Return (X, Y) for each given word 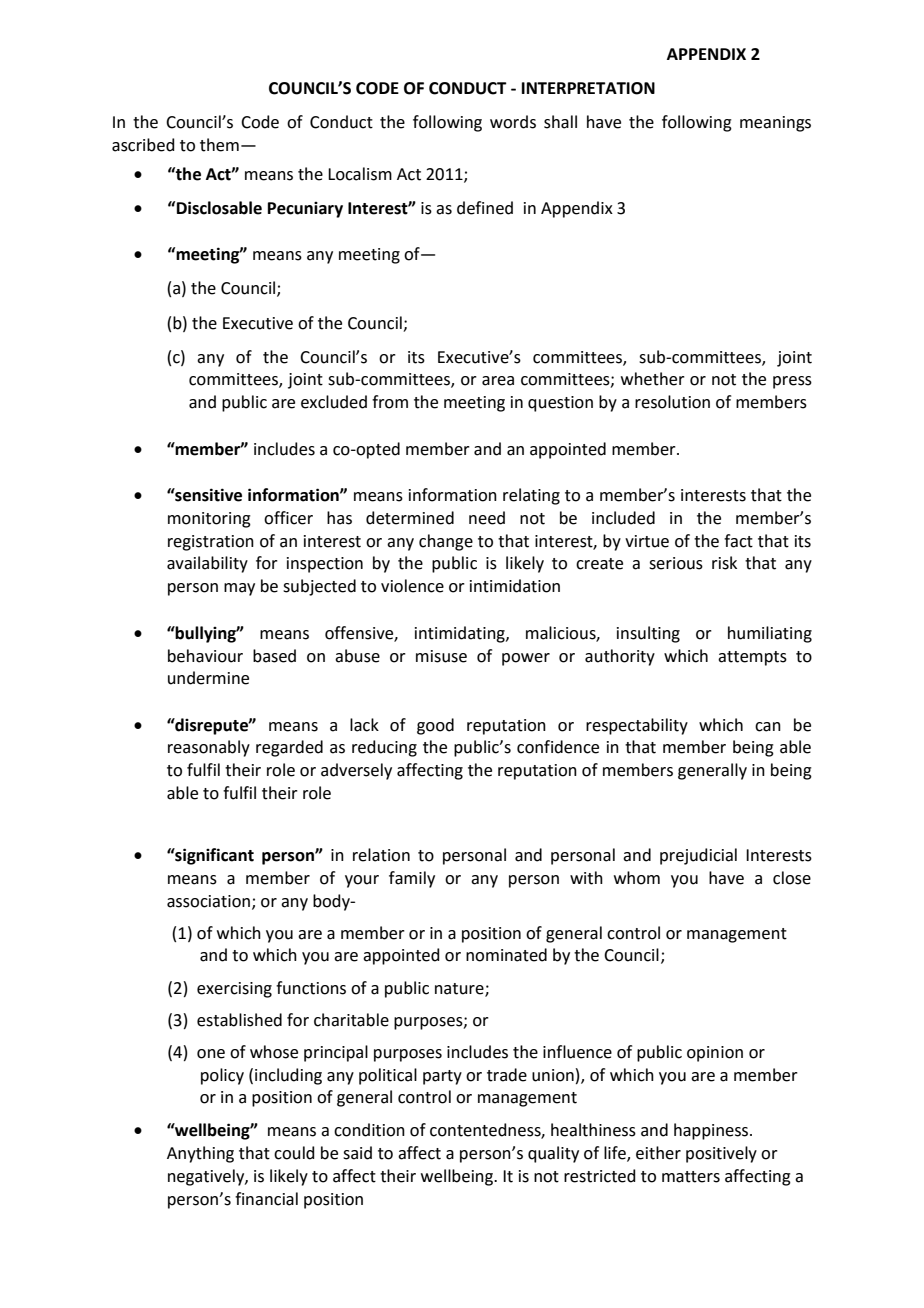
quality (553, 1154)
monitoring (209, 520)
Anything (200, 1154)
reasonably (209, 748)
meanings (775, 124)
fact (738, 541)
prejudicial (698, 856)
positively (721, 1154)
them (219, 145)
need (487, 518)
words (513, 122)
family (412, 879)
